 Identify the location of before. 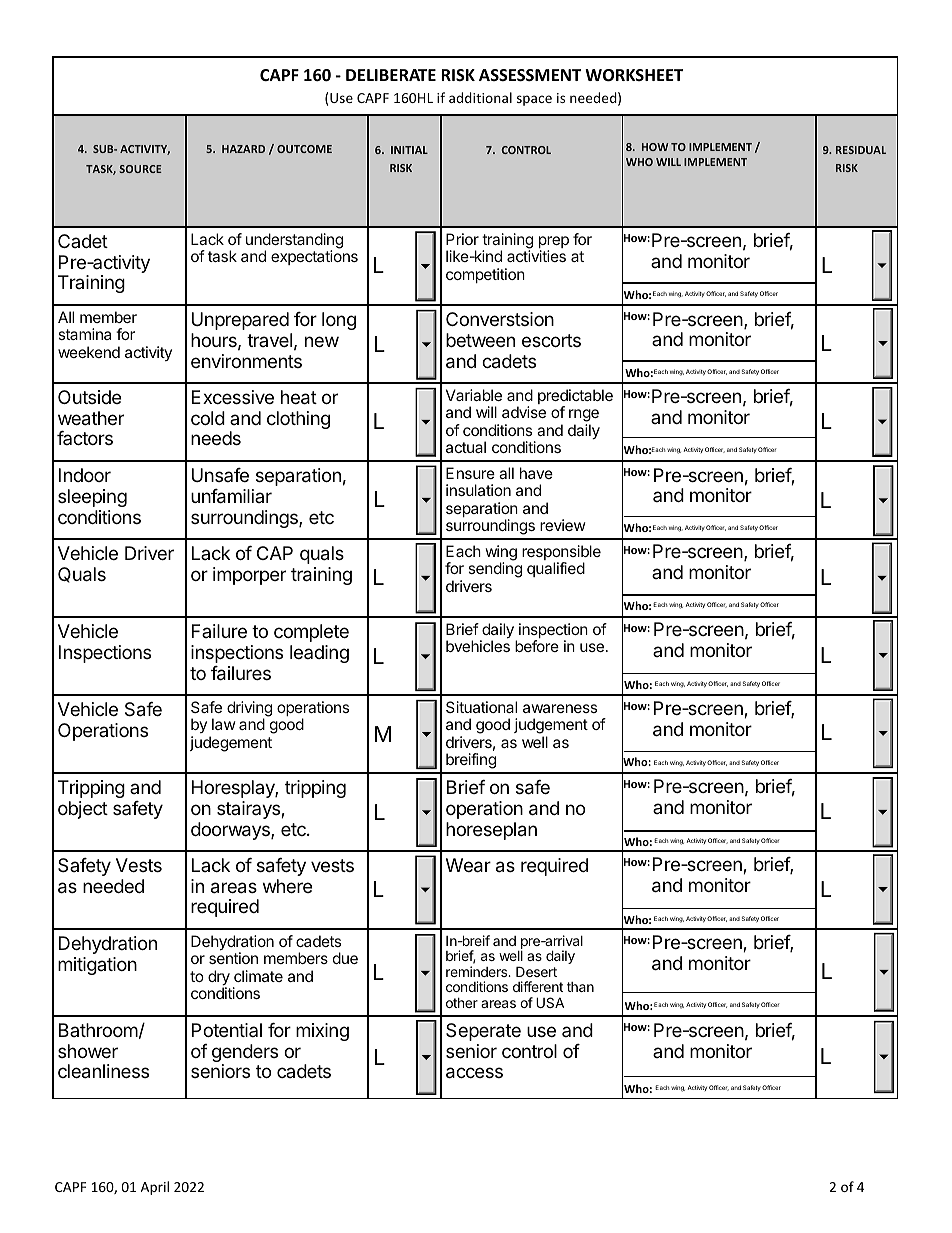
(537, 646).
